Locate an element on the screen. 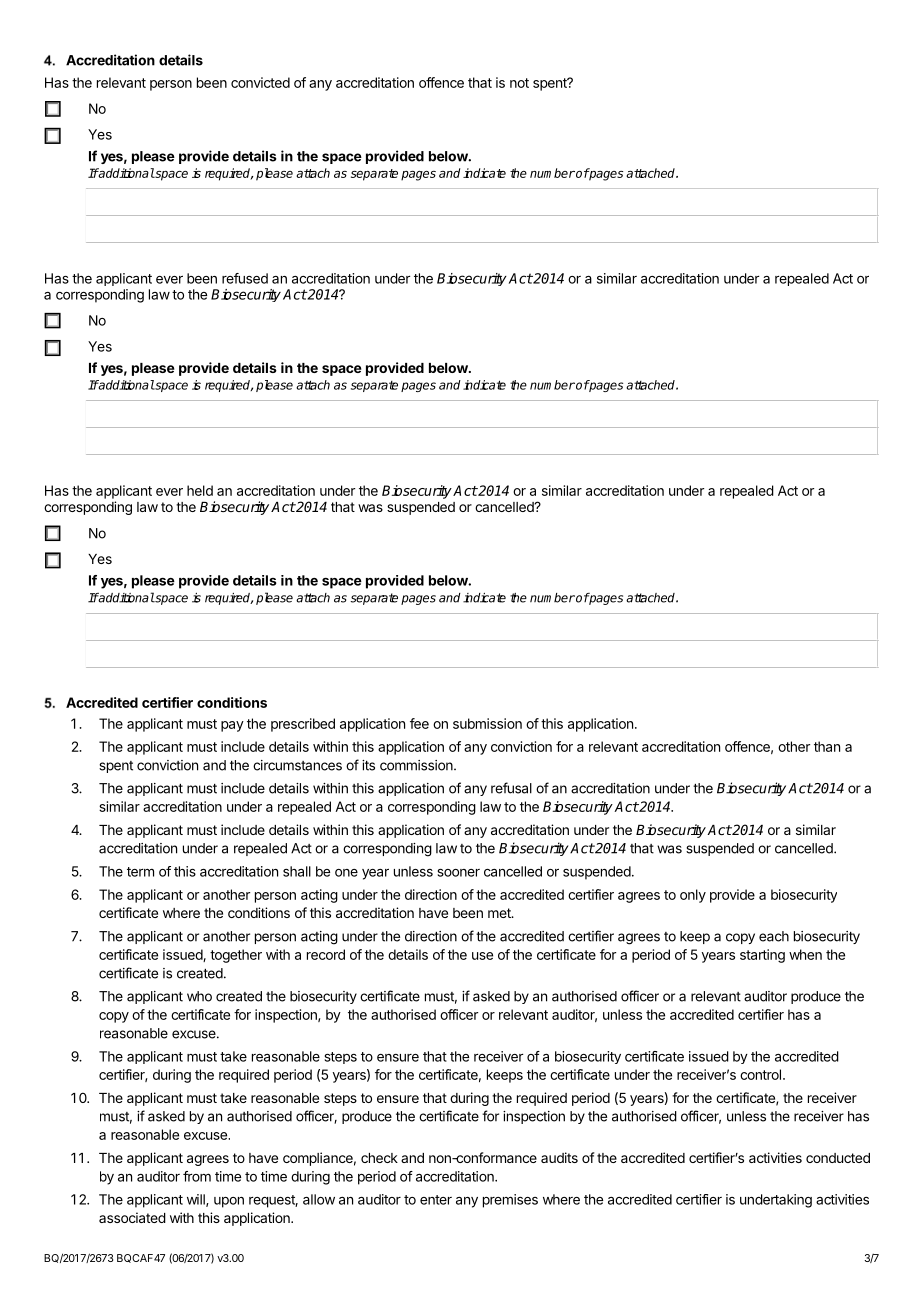 The image size is (924, 1307). from is located at coordinates (197, 1176).
